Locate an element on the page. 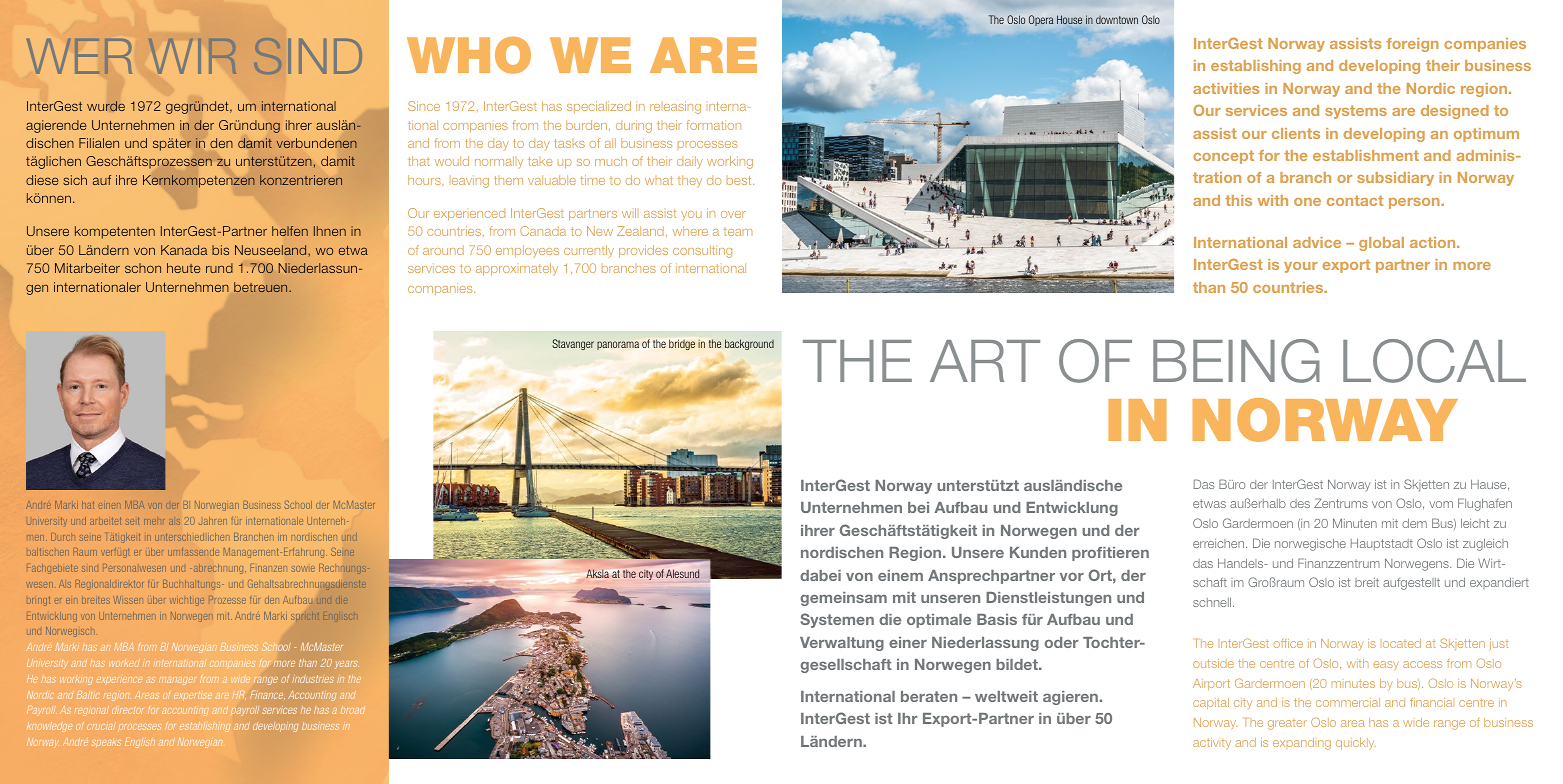 This image has width=1563, height=784. your is located at coordinates (1301, 267).
